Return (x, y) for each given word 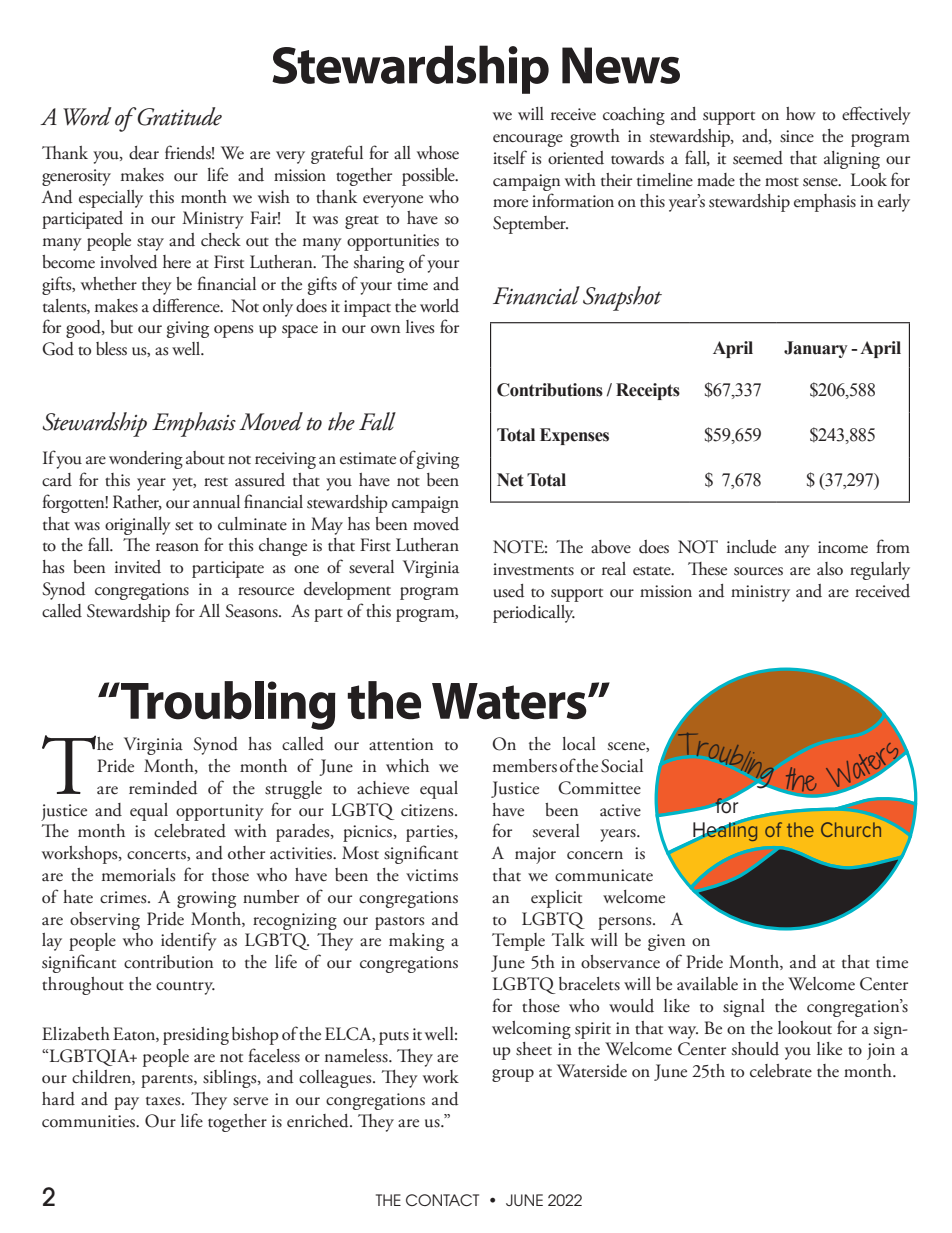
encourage (528, 140)
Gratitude (178, 116)
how (801, 113)
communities (90, 1121)
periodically (534, 614)
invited (138, 567)
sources (758, 571)
